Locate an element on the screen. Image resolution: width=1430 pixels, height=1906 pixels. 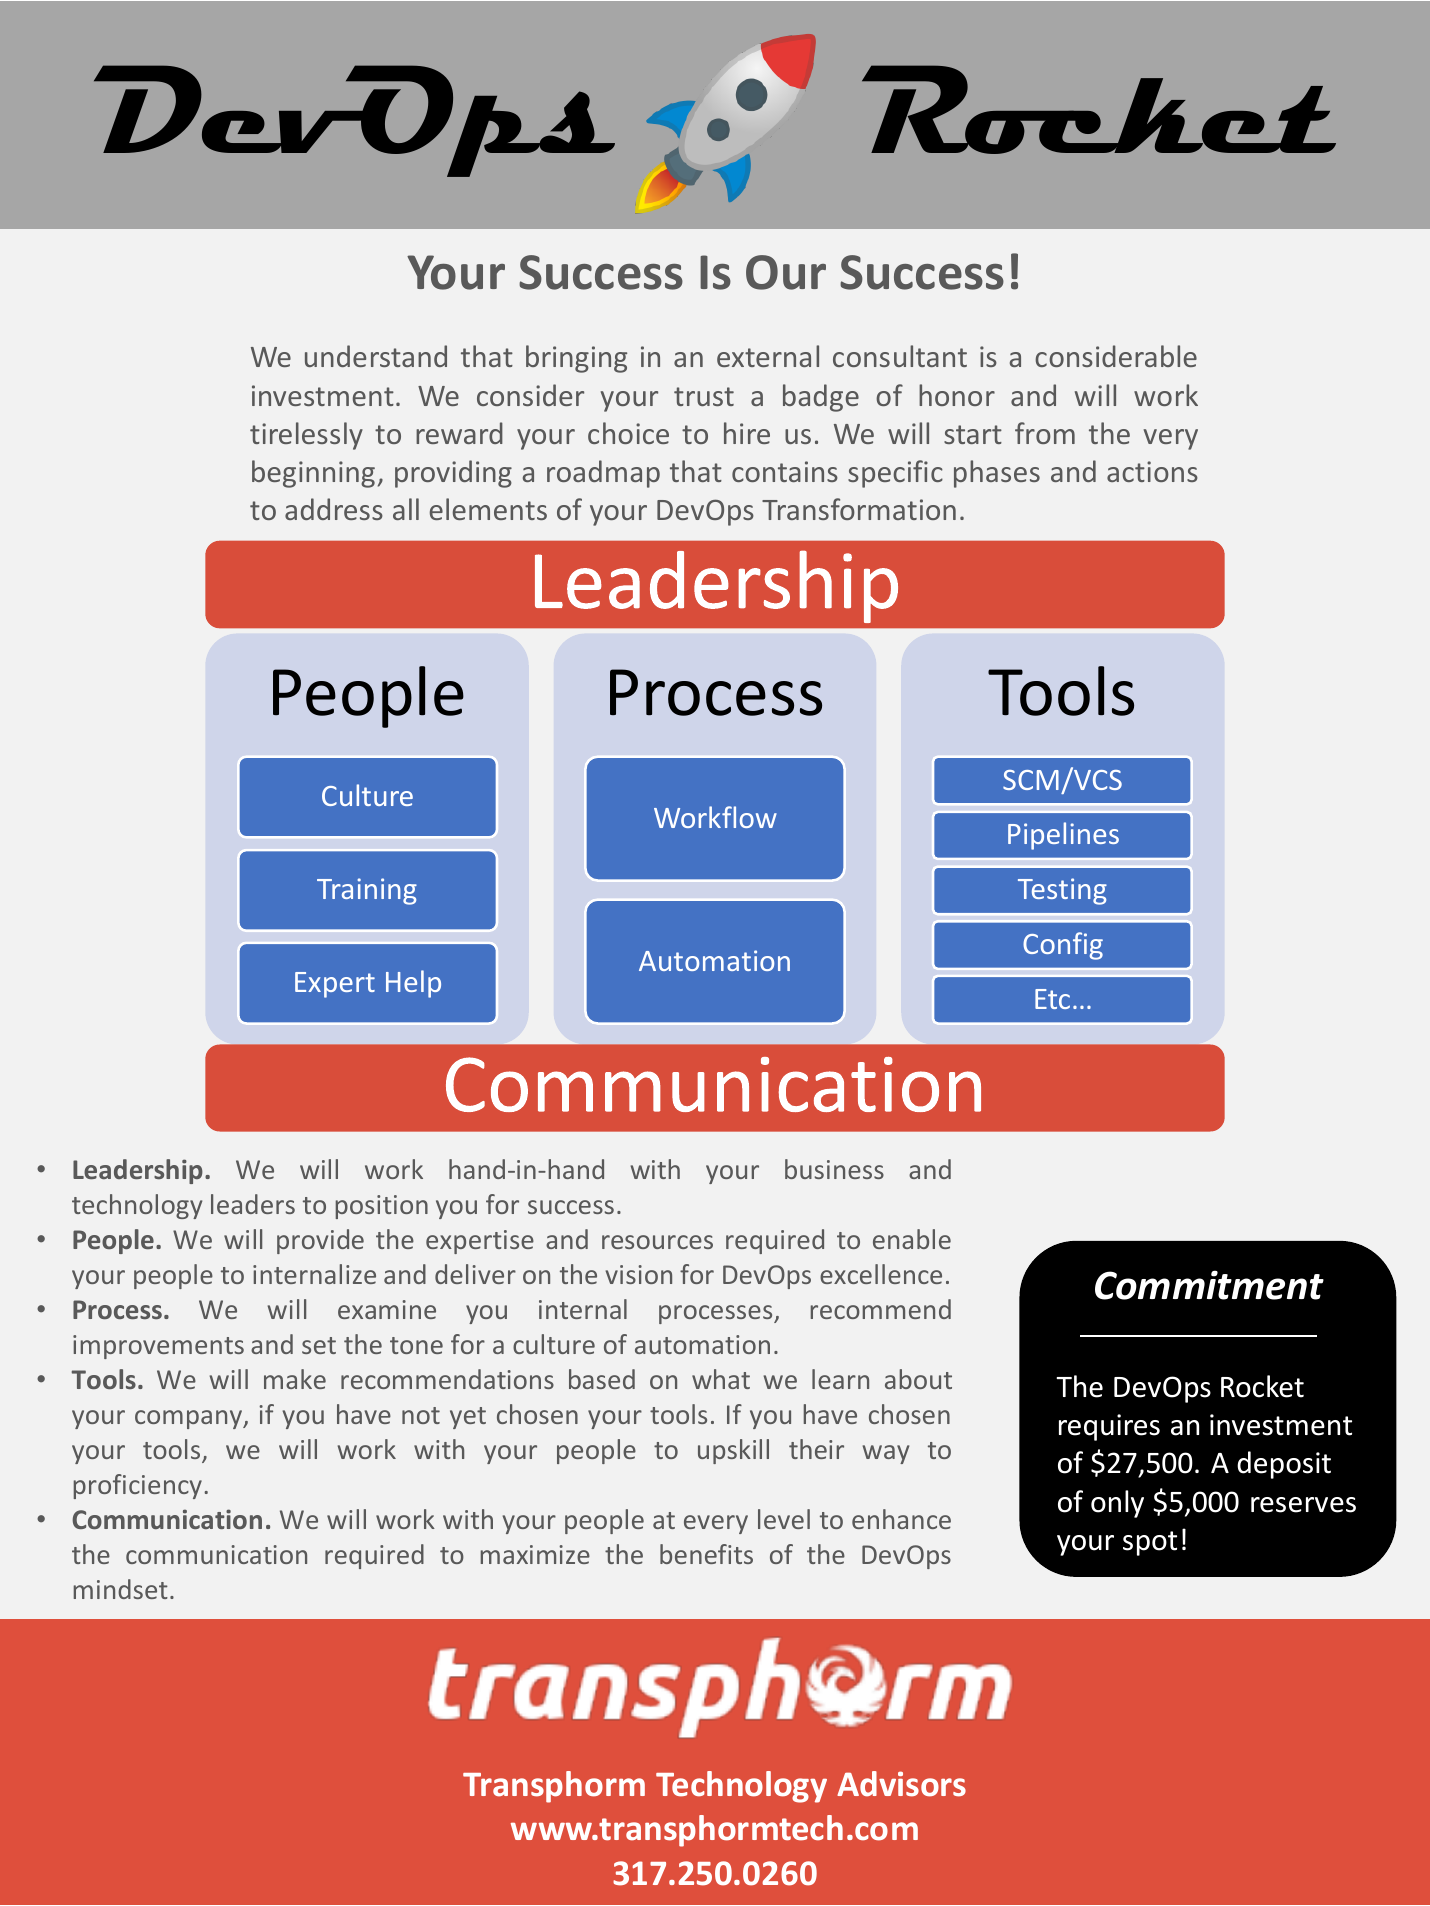
Training is located at coordinates (367, 891).
